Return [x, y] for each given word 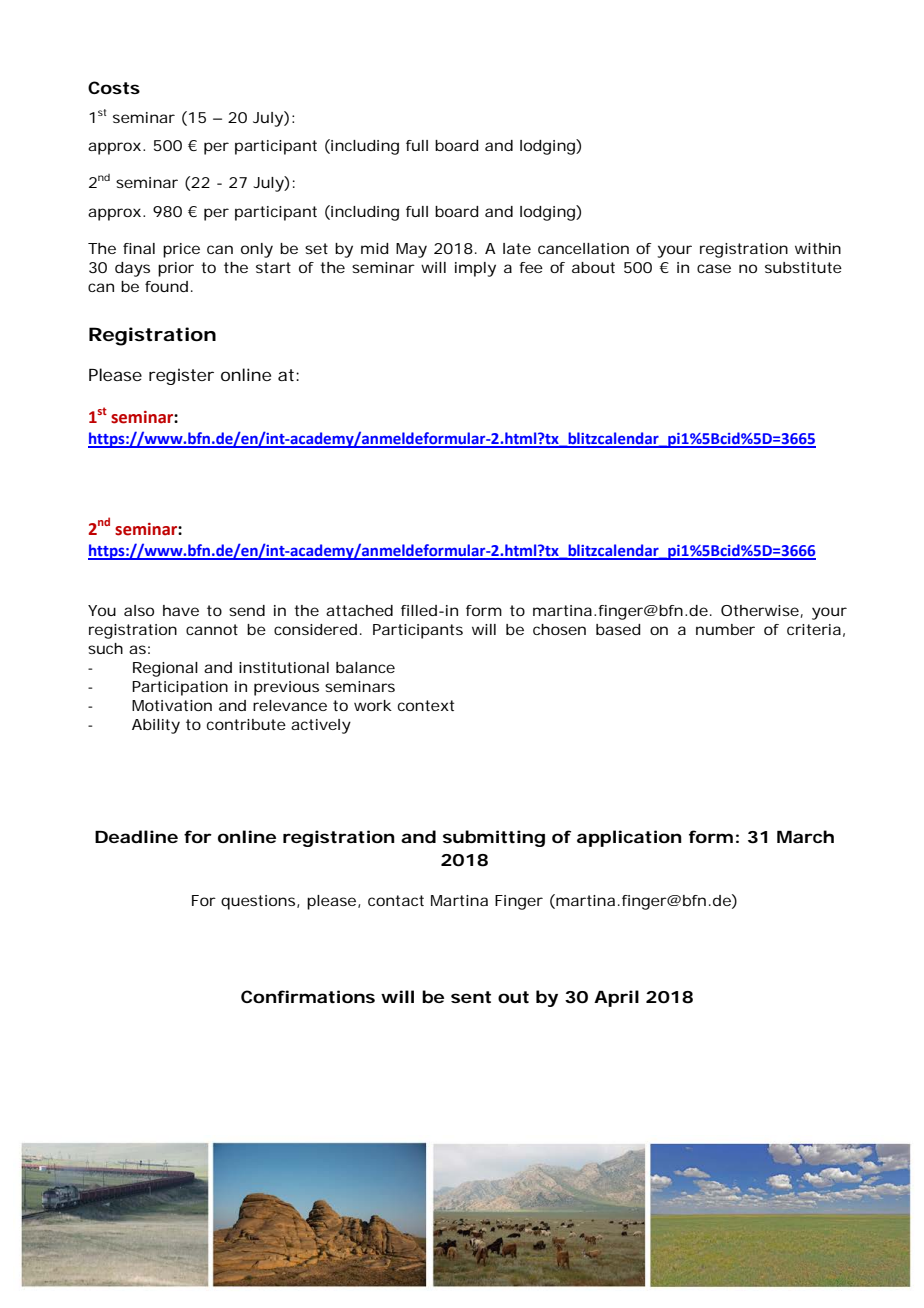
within [818, 248]
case [714, 268]
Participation [180, 688]
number [725, 629]
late [517, 248]
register [181, 376]
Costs [114, 87]
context [426, 705]
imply [475, 269]
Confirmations [308, 996]
